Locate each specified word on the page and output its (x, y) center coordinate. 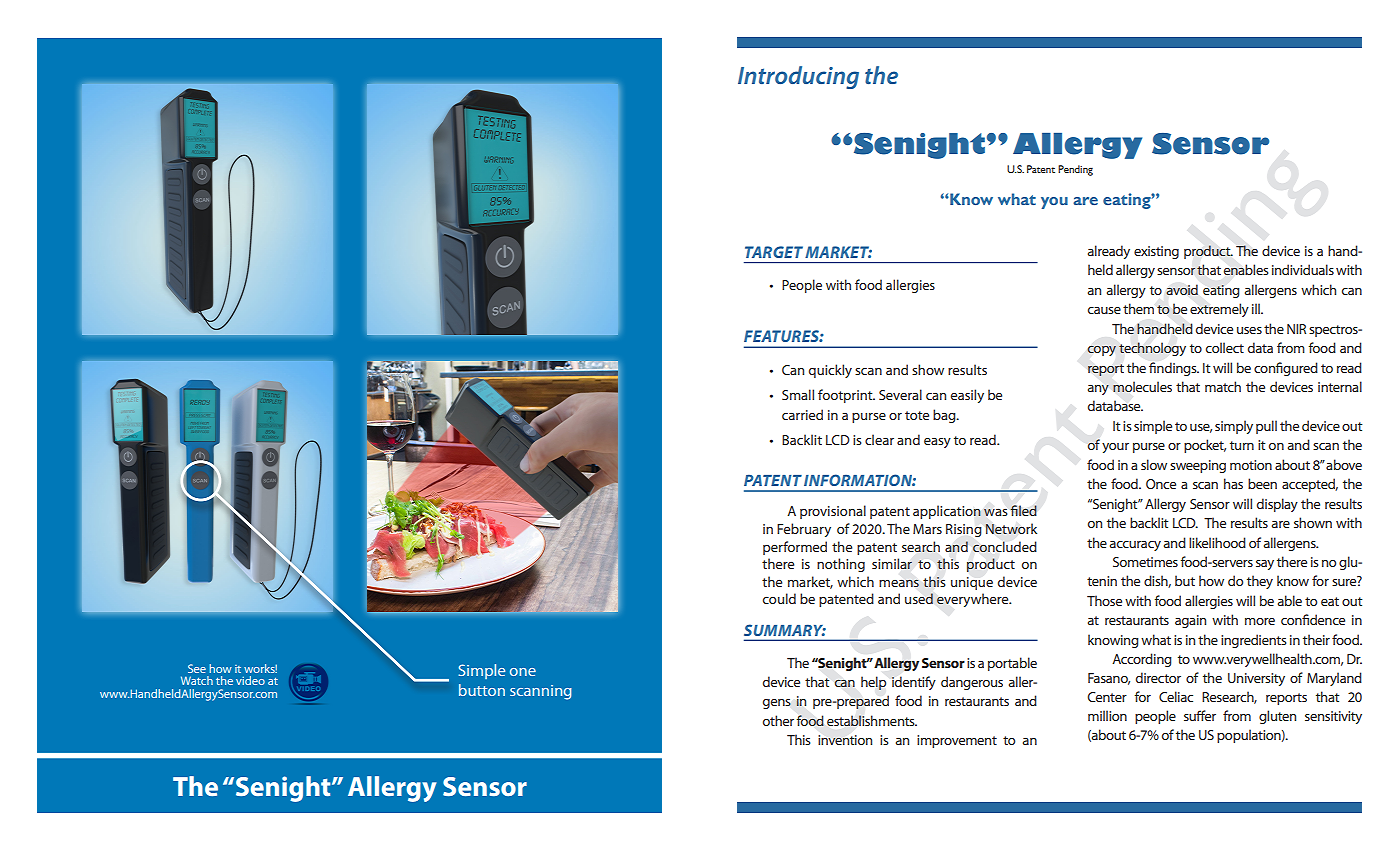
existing (1156, 252)
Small (798, 394)
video (250, 680)
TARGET (774, 252)
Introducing (798, 77)
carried (802, 414)
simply (1234, 427)
